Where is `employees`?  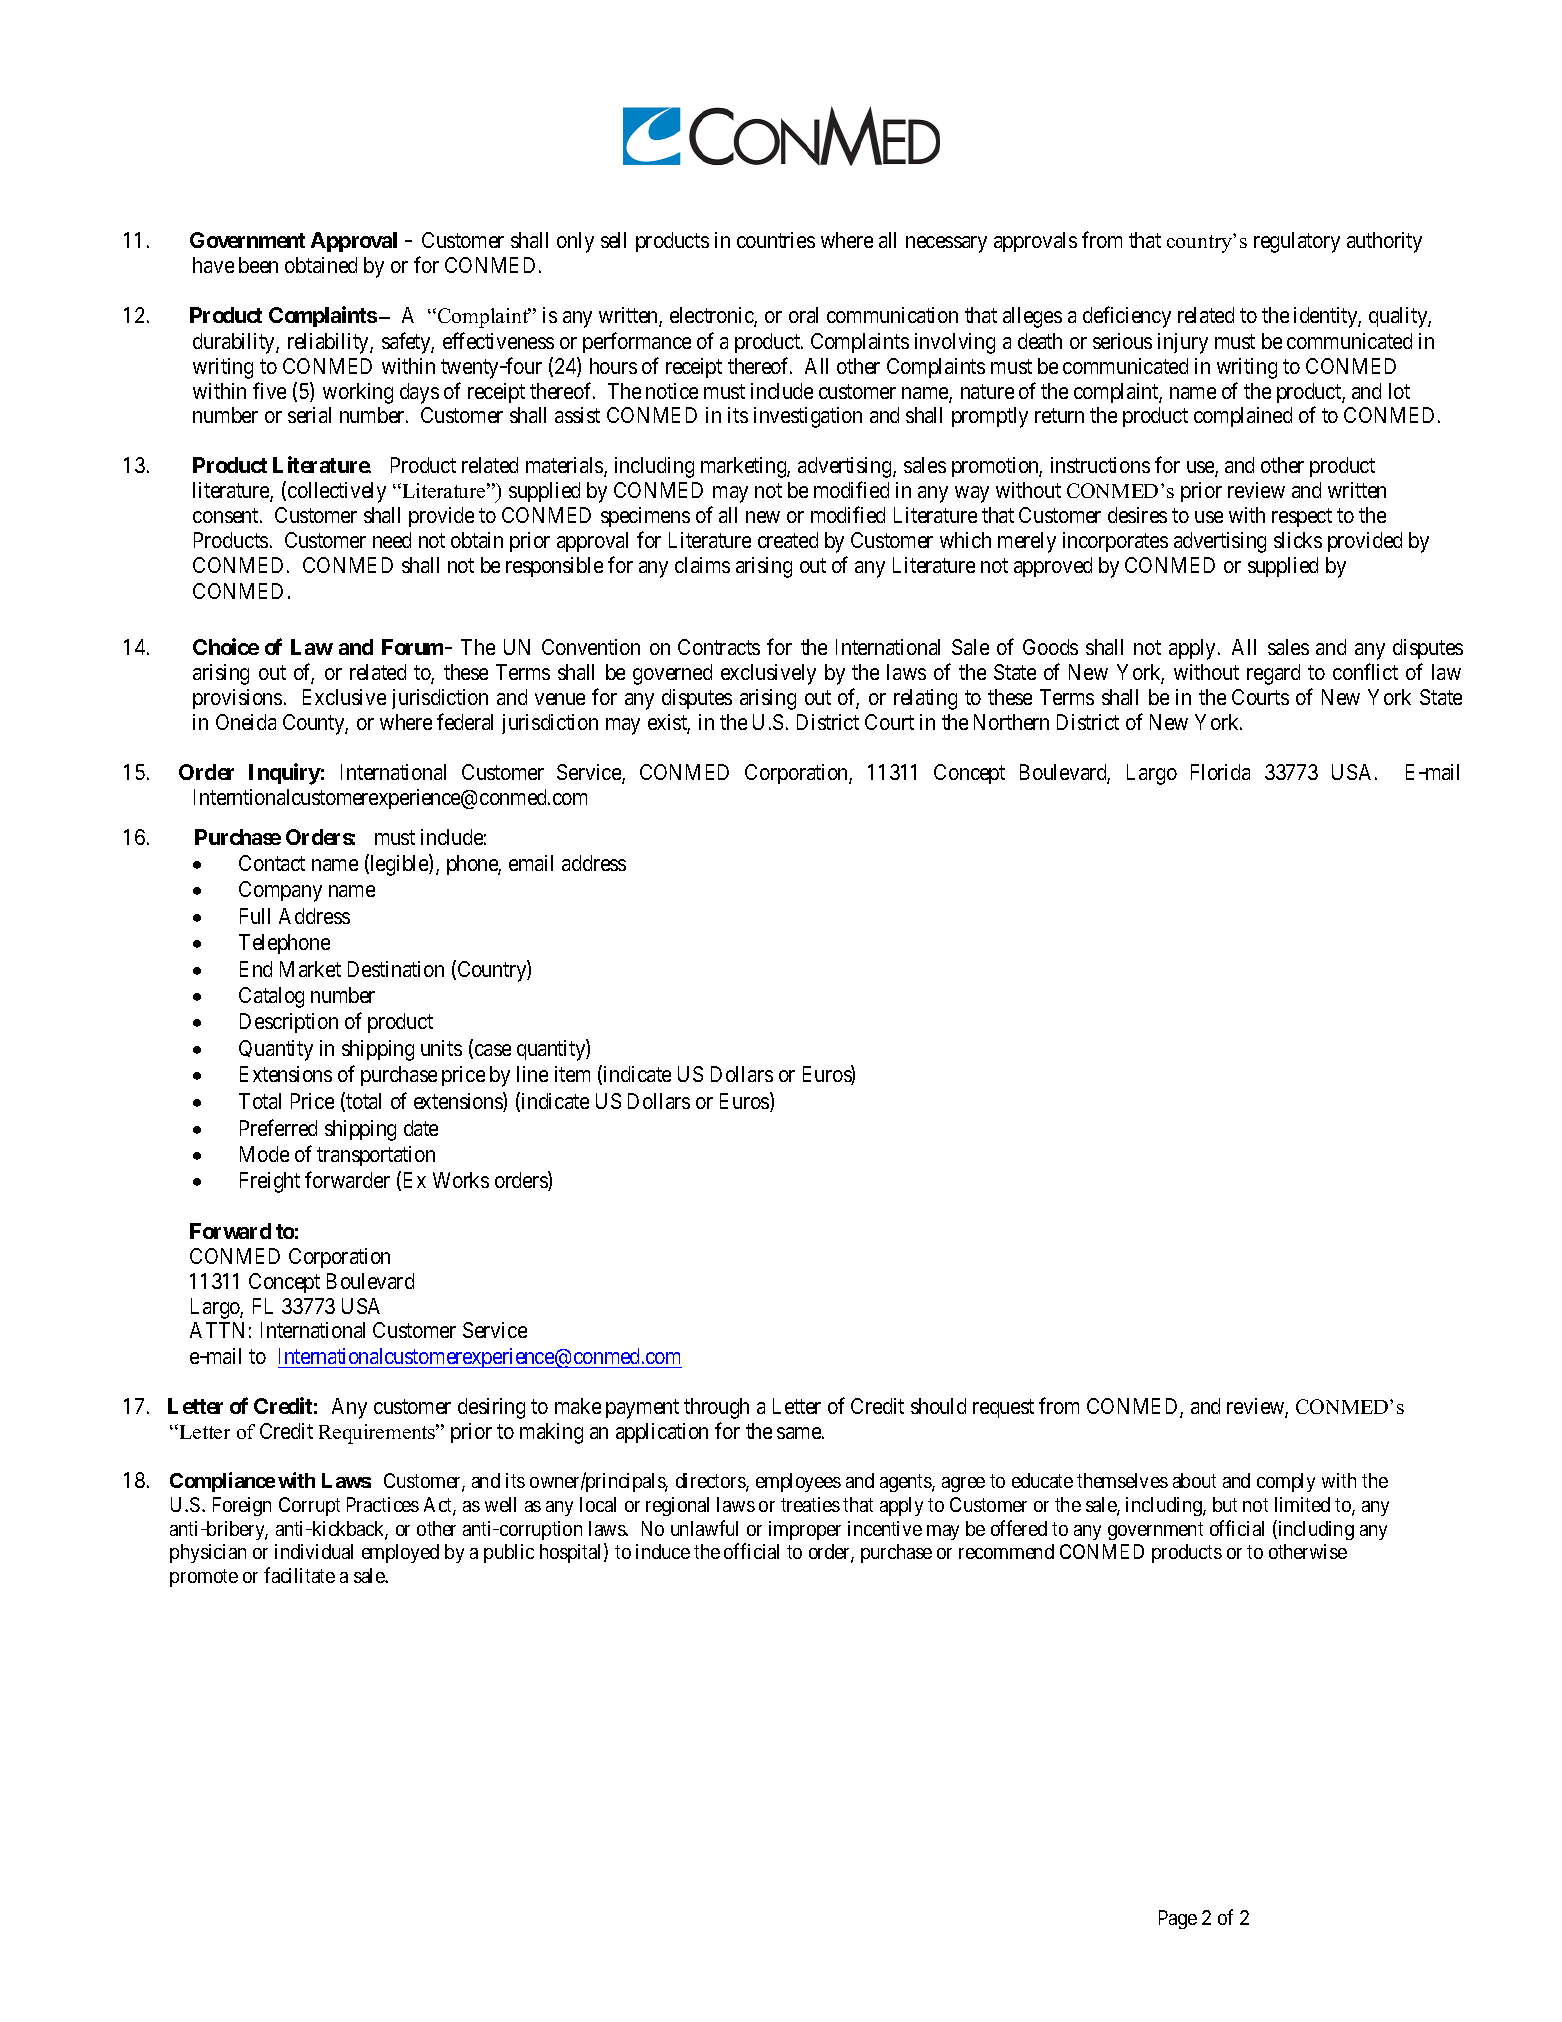 employees is located at coordinates (798, 1482).
